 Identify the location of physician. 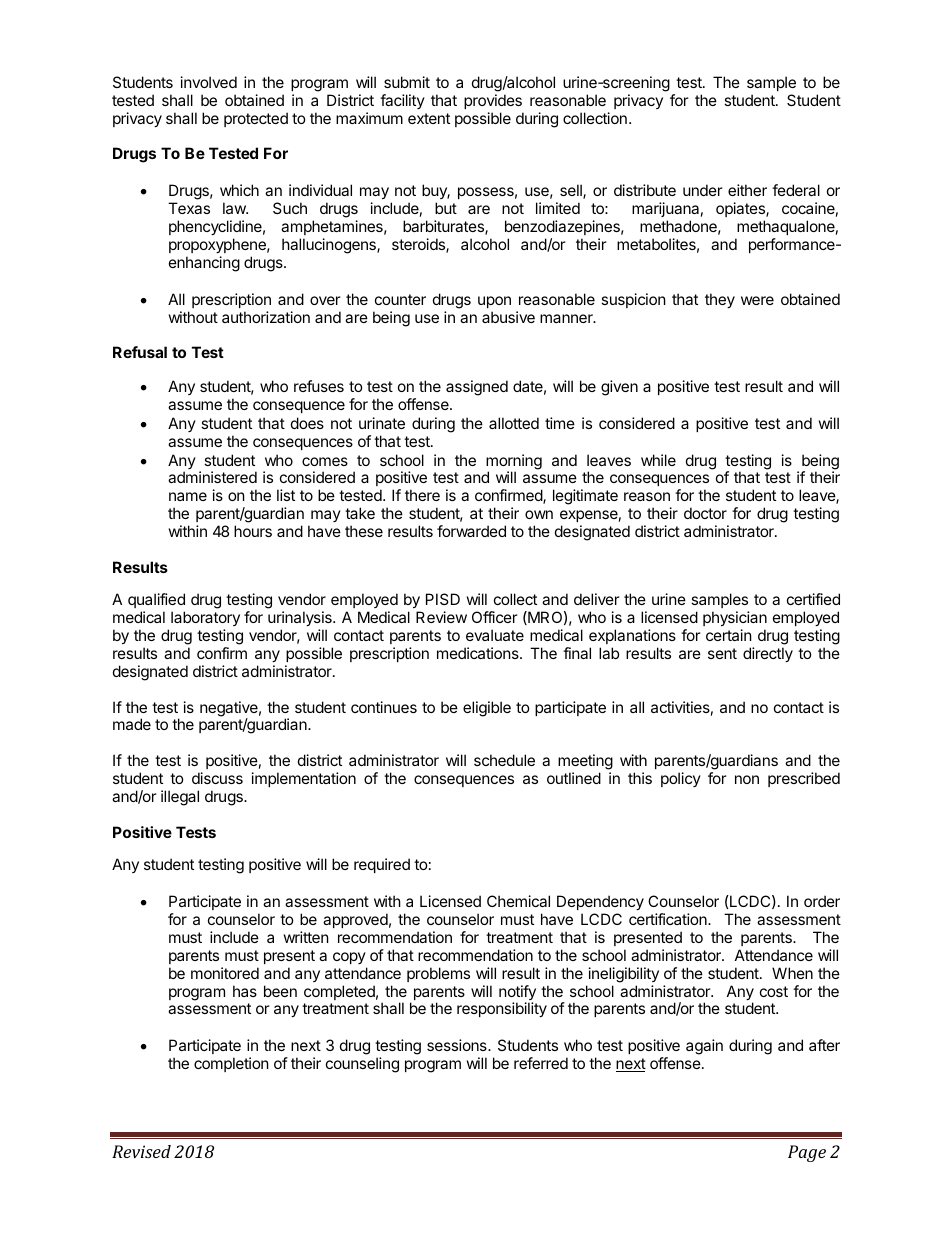
(735, 618).
